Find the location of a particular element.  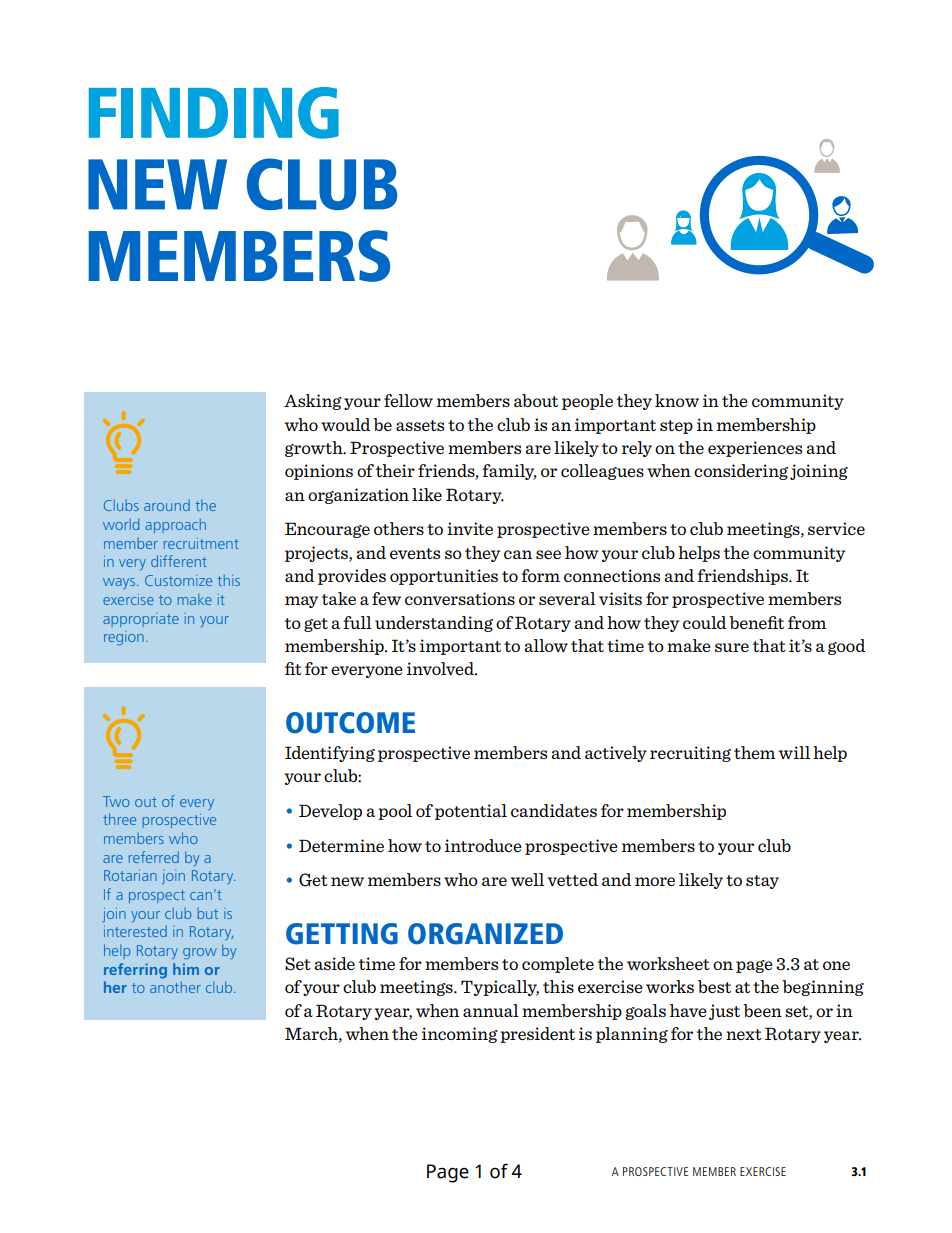

about is located at coordinates (536, 400).
